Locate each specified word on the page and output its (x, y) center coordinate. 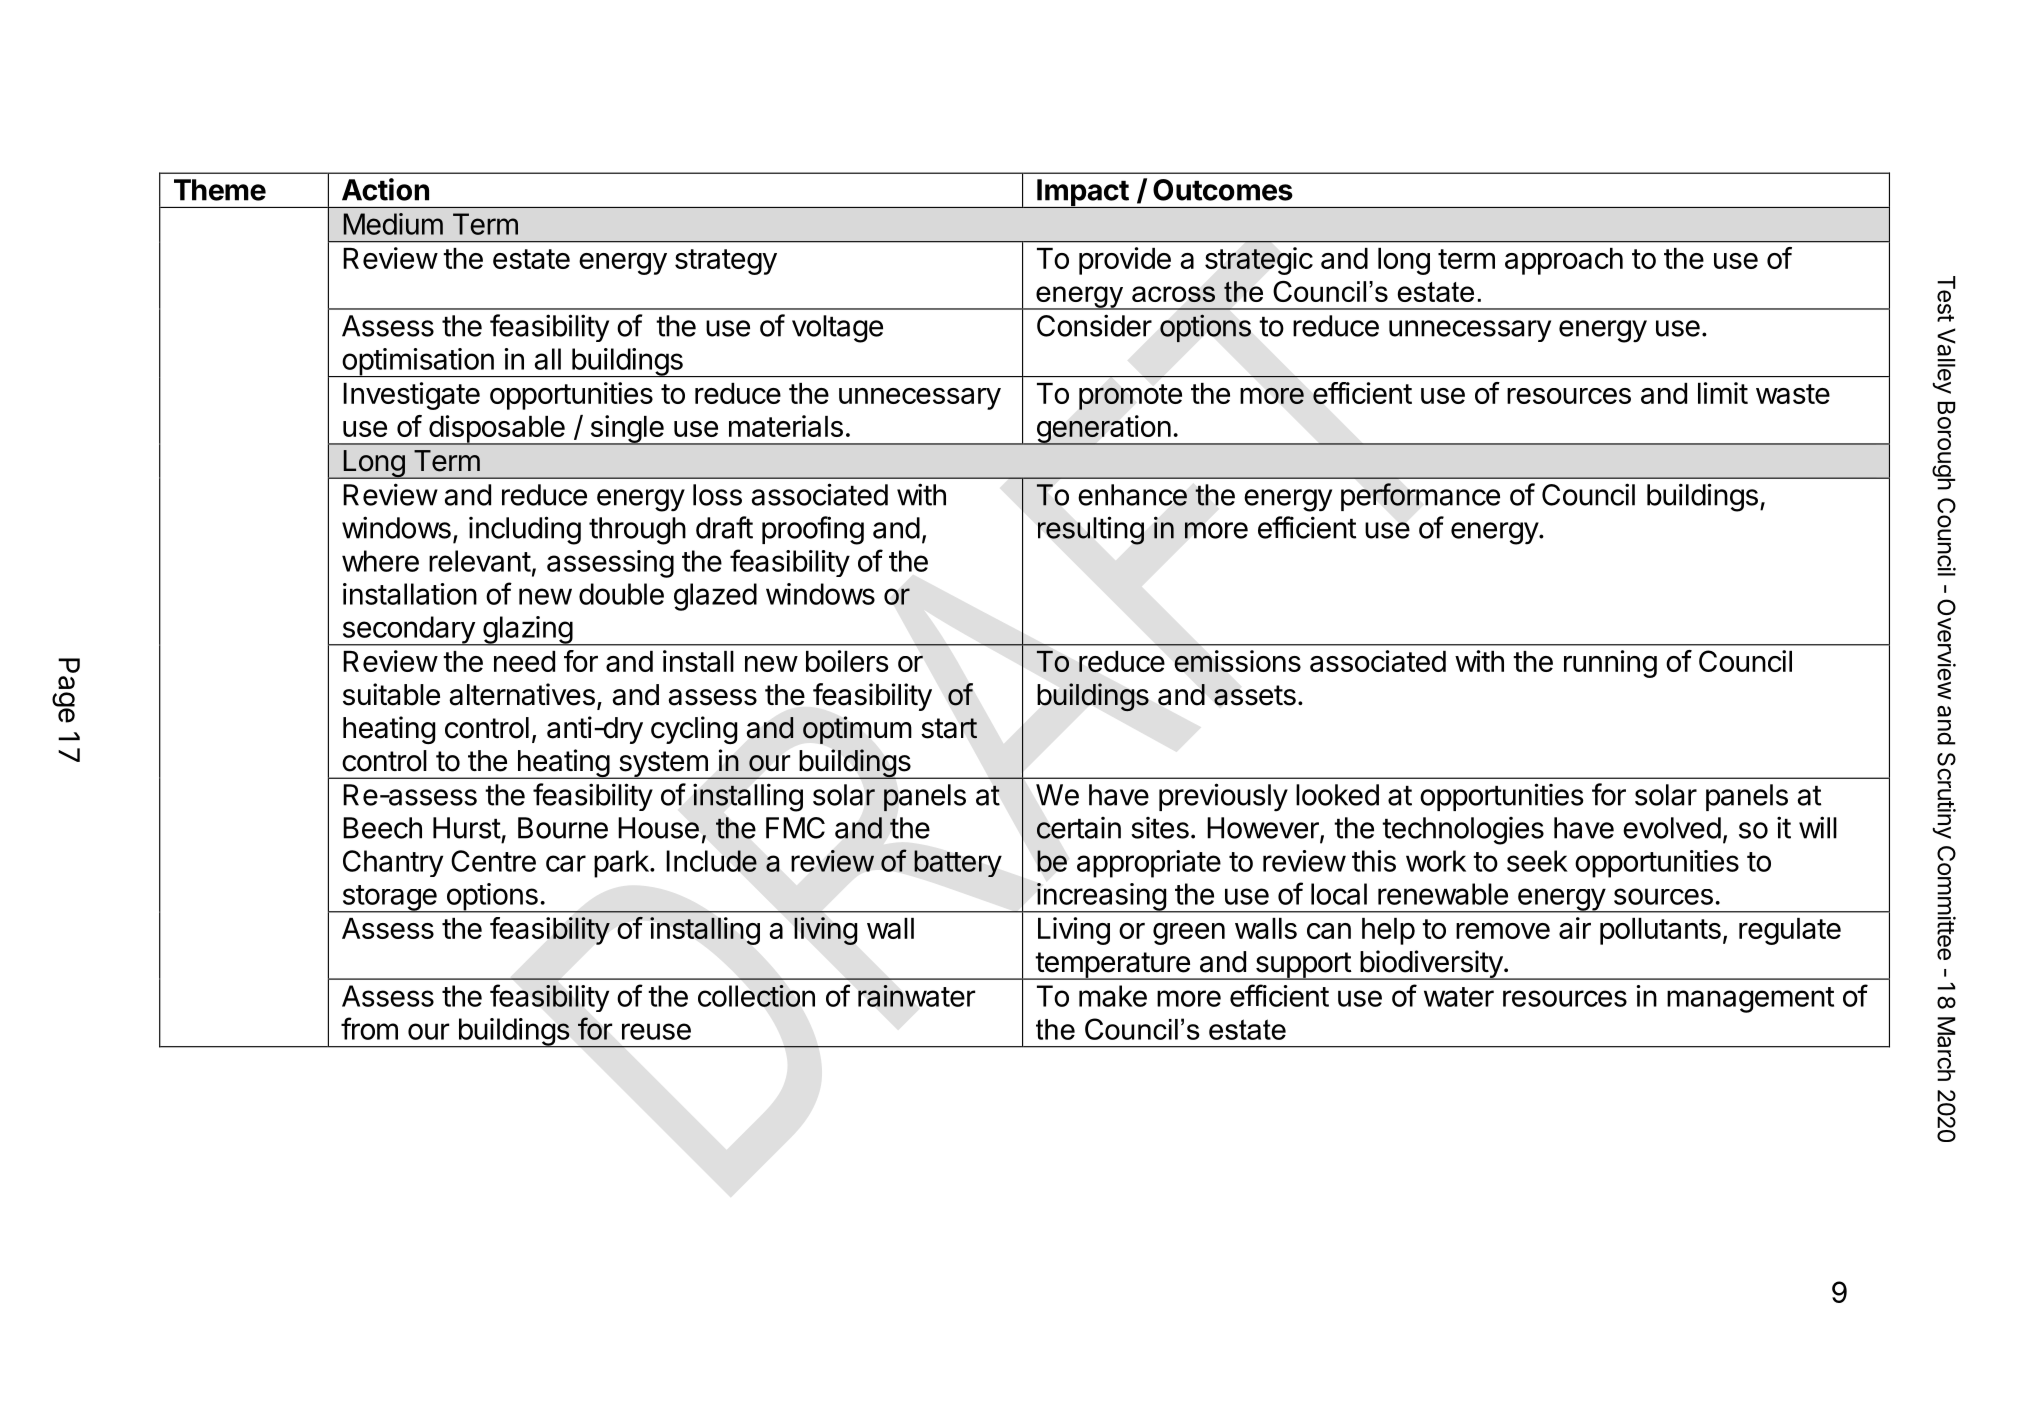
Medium (393, 224)
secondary (408, 631)
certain (1079, 828)
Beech (382, 828)
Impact (1082, 193)
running (1610, 664)
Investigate (411, 396)
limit (1723, 393)
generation (1103, 430)
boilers (847, 661)
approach (1564, 261)
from (369, 1028)
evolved (1672, 828)
